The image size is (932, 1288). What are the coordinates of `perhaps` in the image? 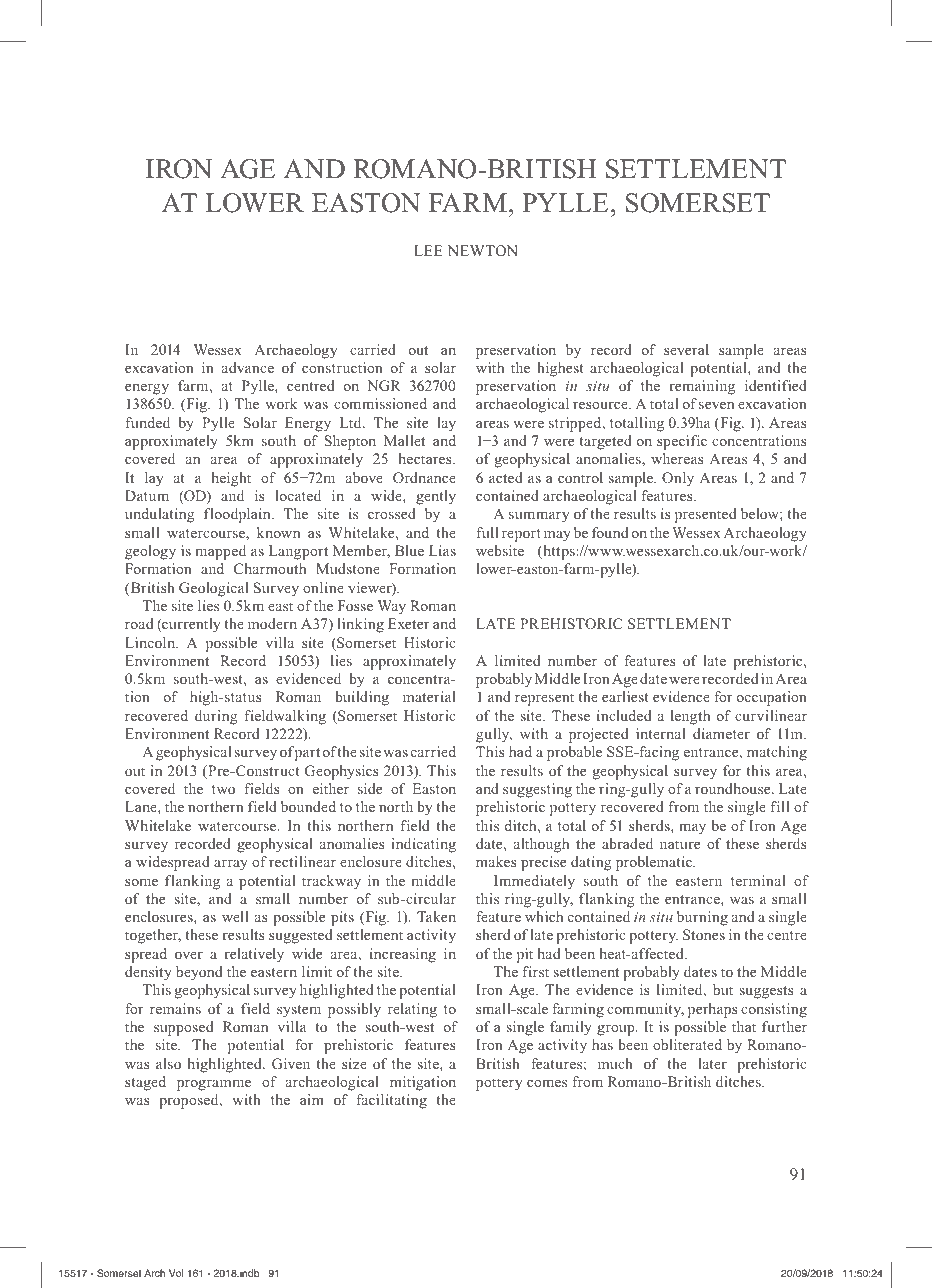 It's located at (713, 1010).
